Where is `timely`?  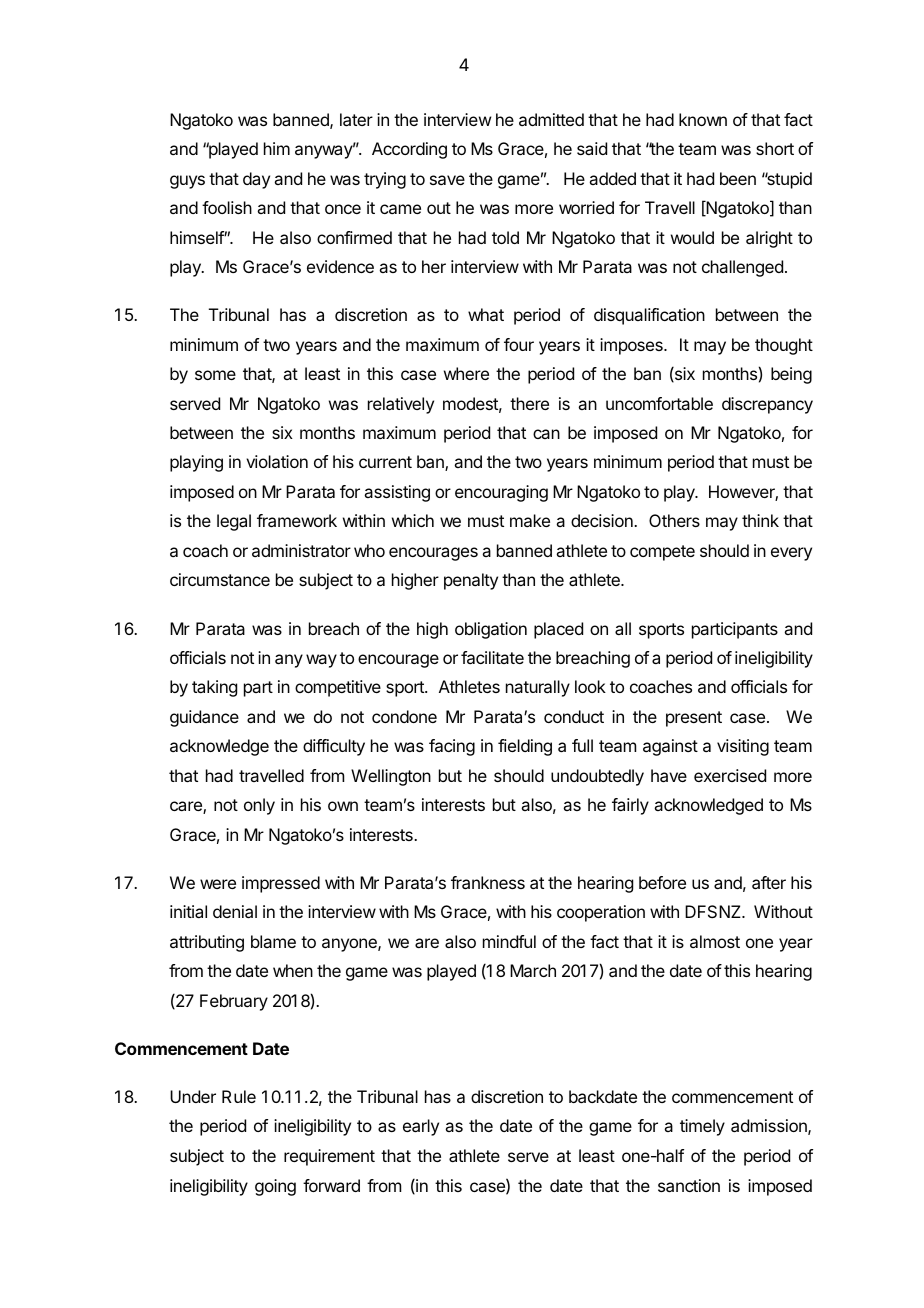 timely is located at coordinates (702, 1127).
